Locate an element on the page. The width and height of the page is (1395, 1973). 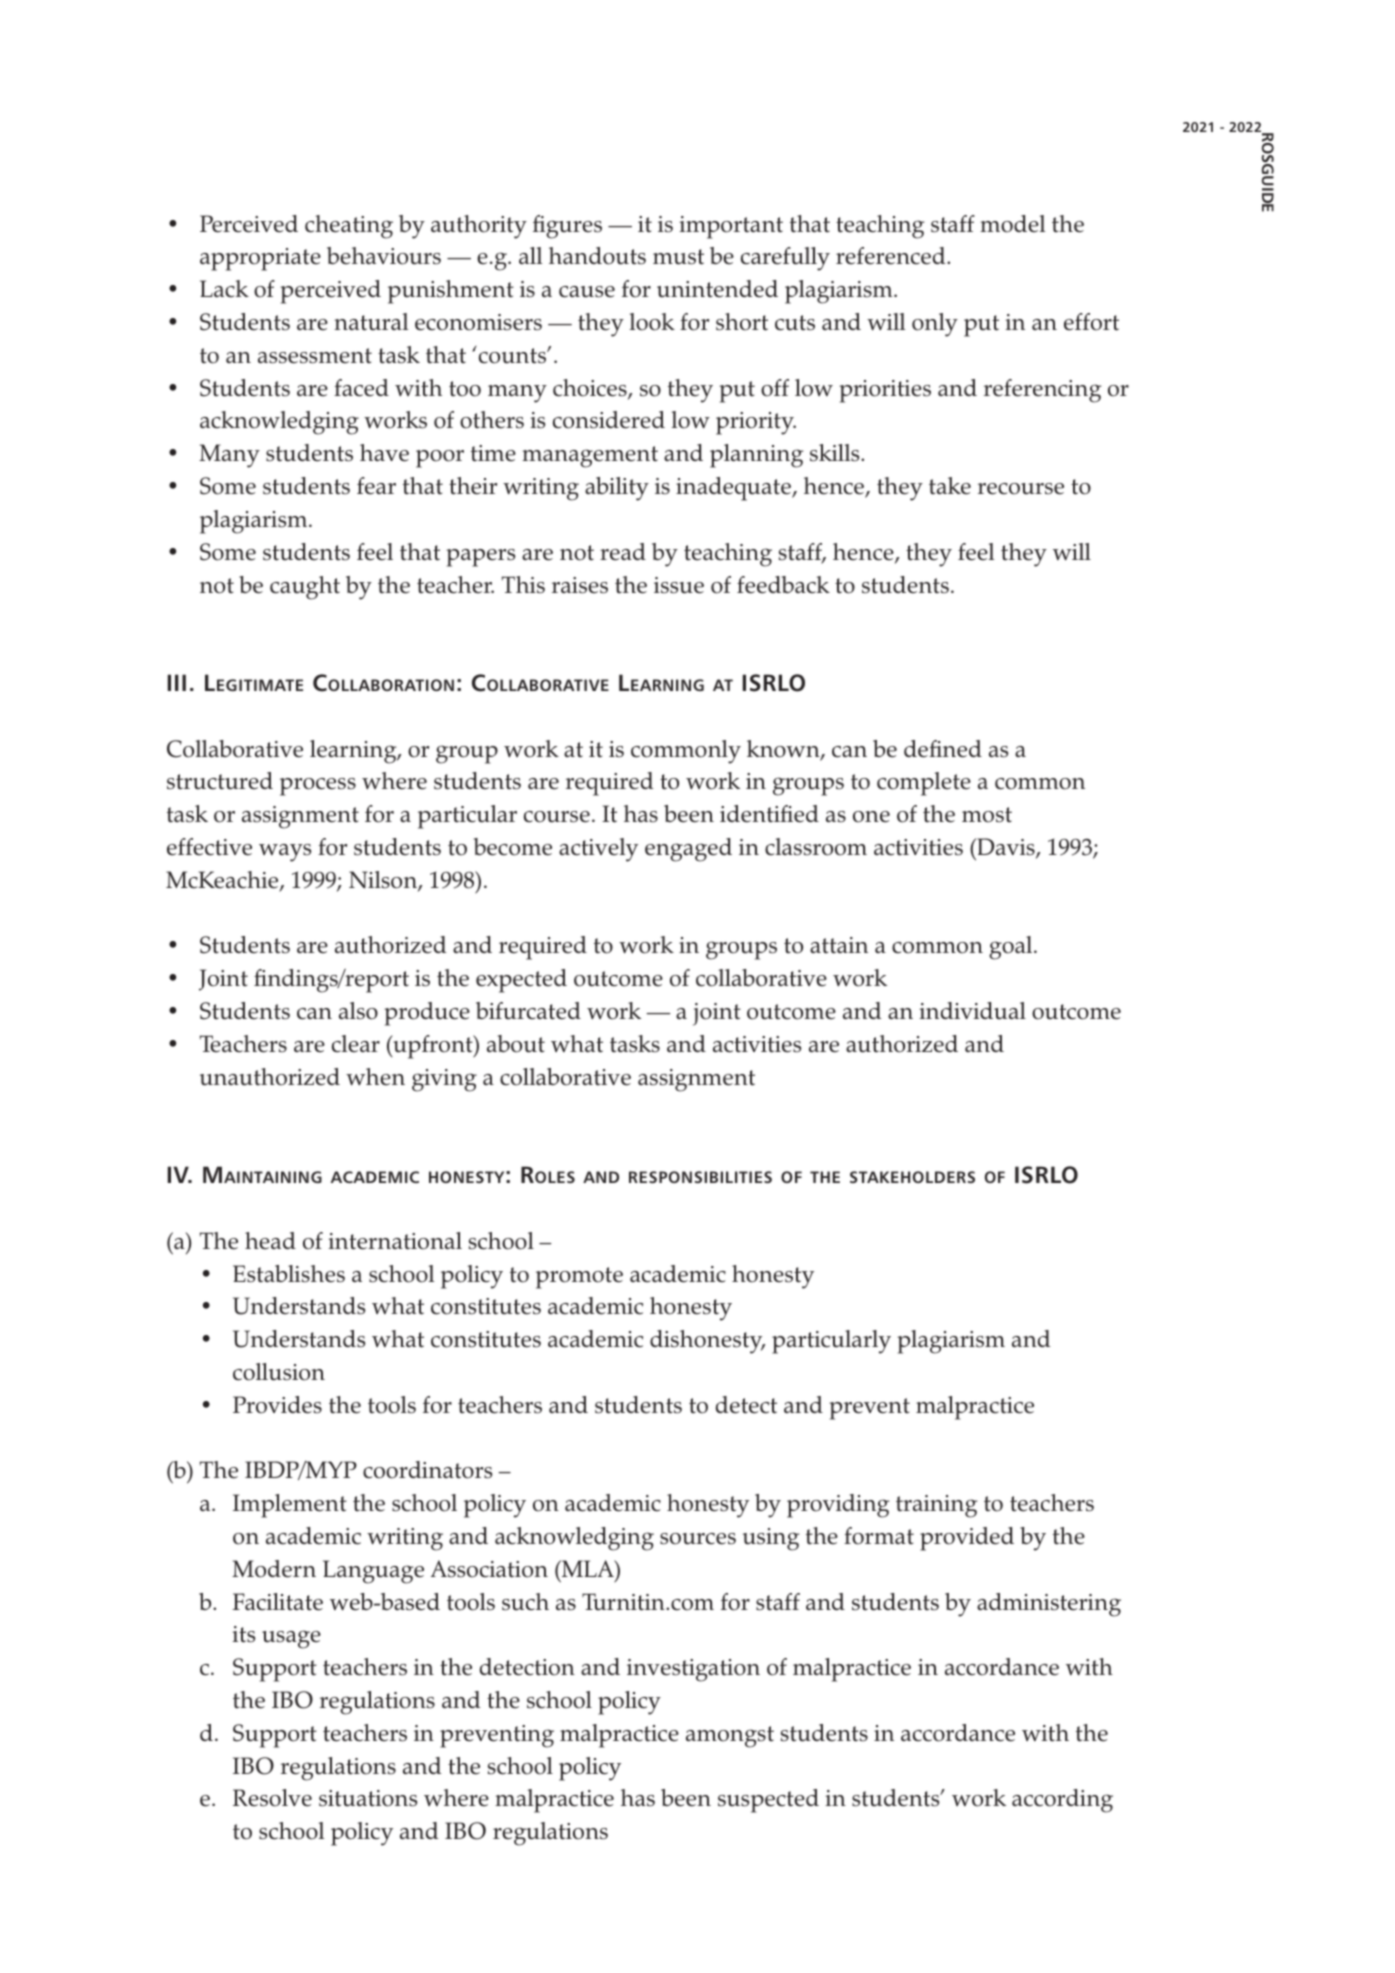
handouts is located at coordinates (597, 256).
